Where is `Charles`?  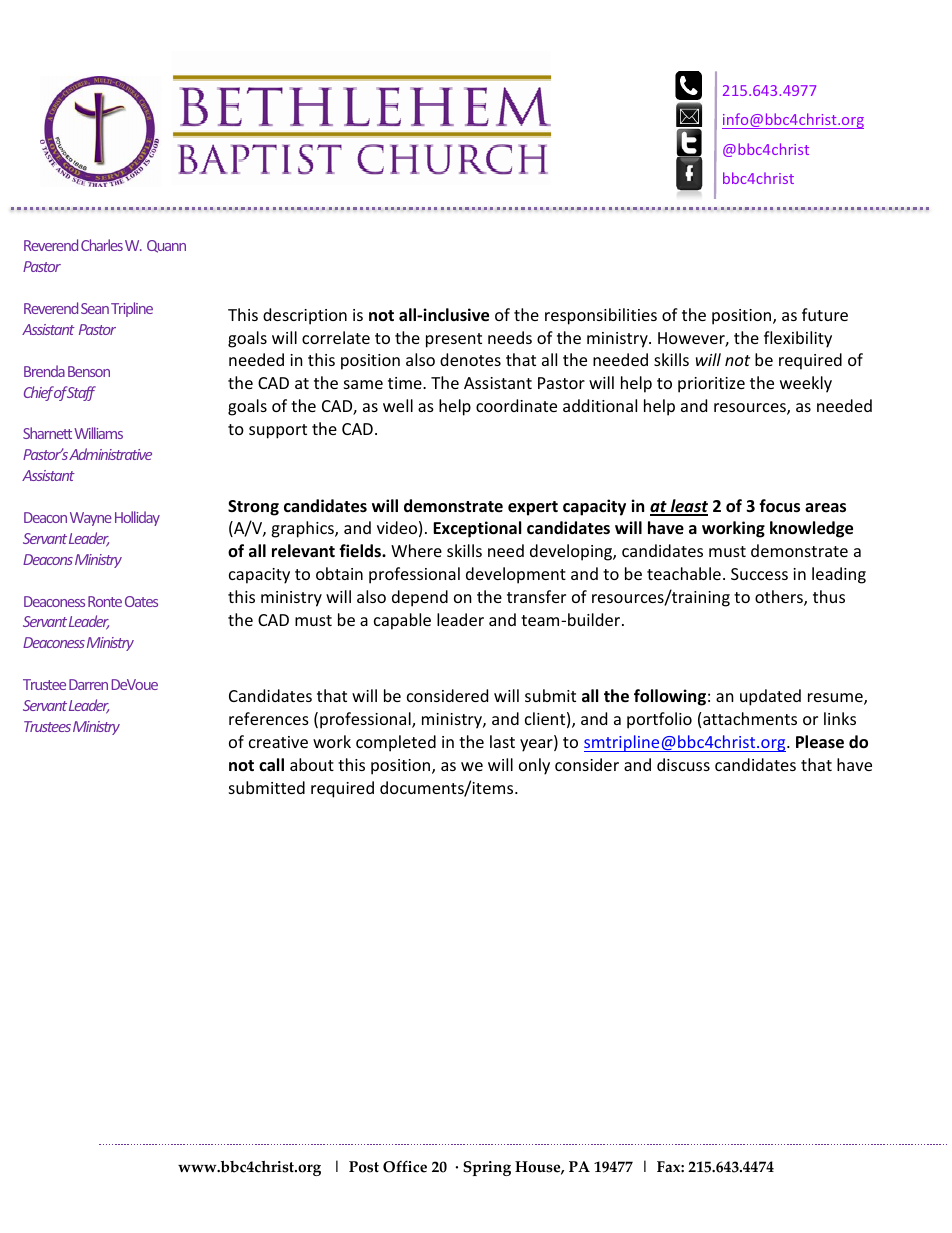 Charles is located at coordinates (102, 245).
